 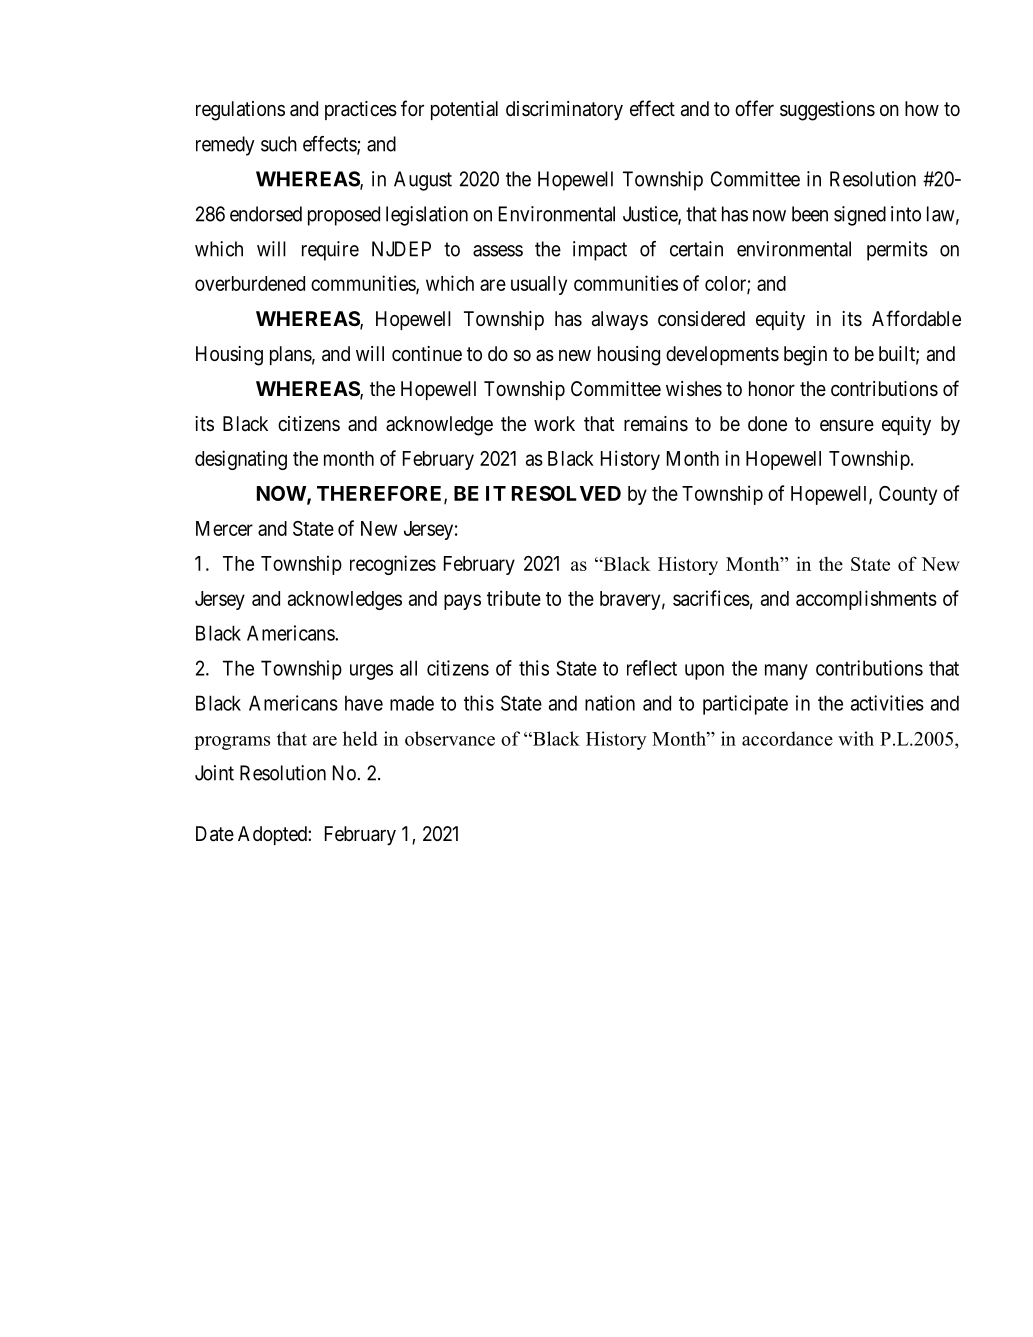 I want to click on usually, so click(x=539, y=285).
